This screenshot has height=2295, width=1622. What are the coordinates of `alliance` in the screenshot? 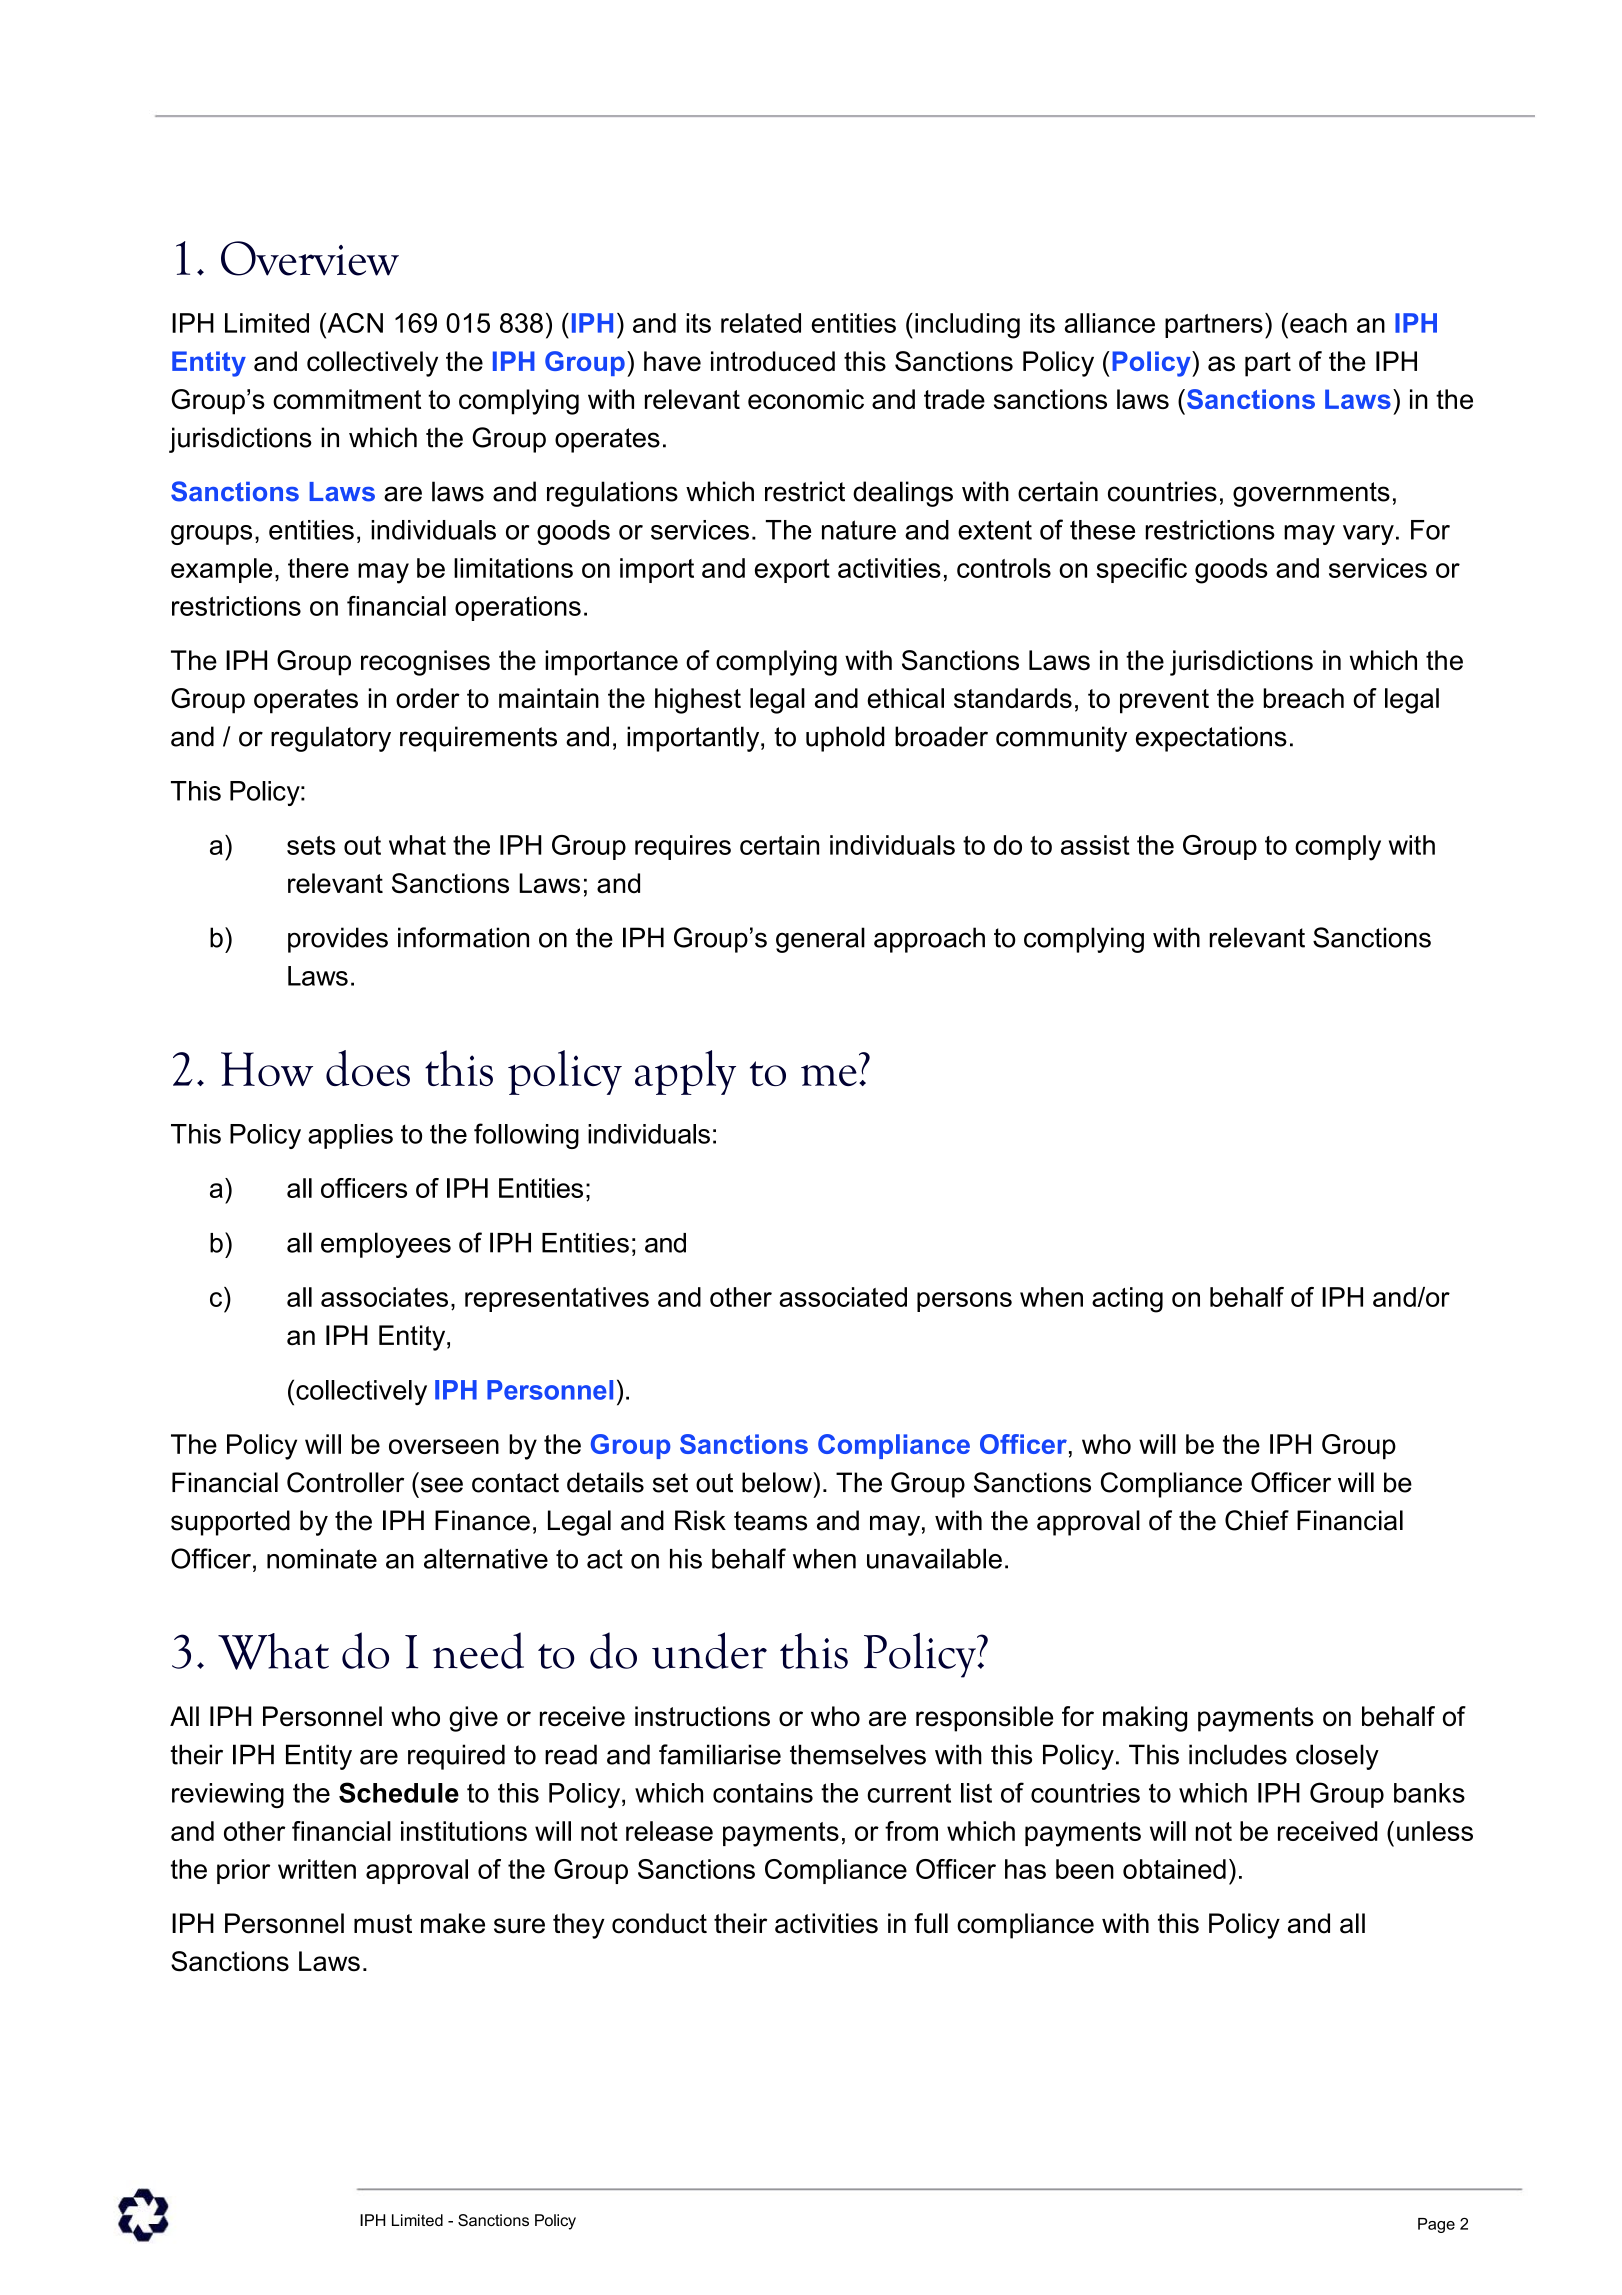 It's located at (1110, 323).
